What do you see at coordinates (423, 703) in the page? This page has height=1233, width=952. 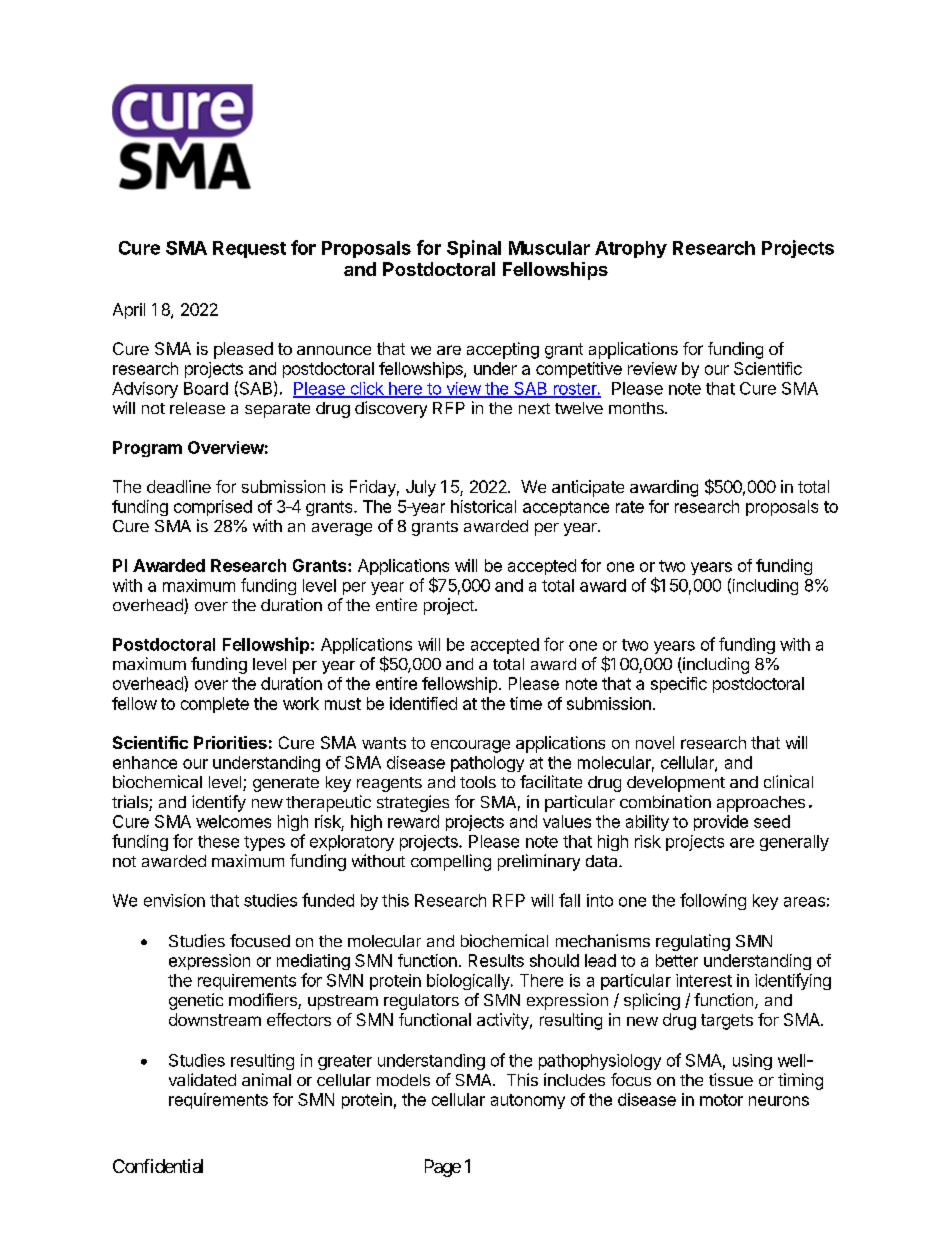 I see `identified` at bounding box center [423, 703].
